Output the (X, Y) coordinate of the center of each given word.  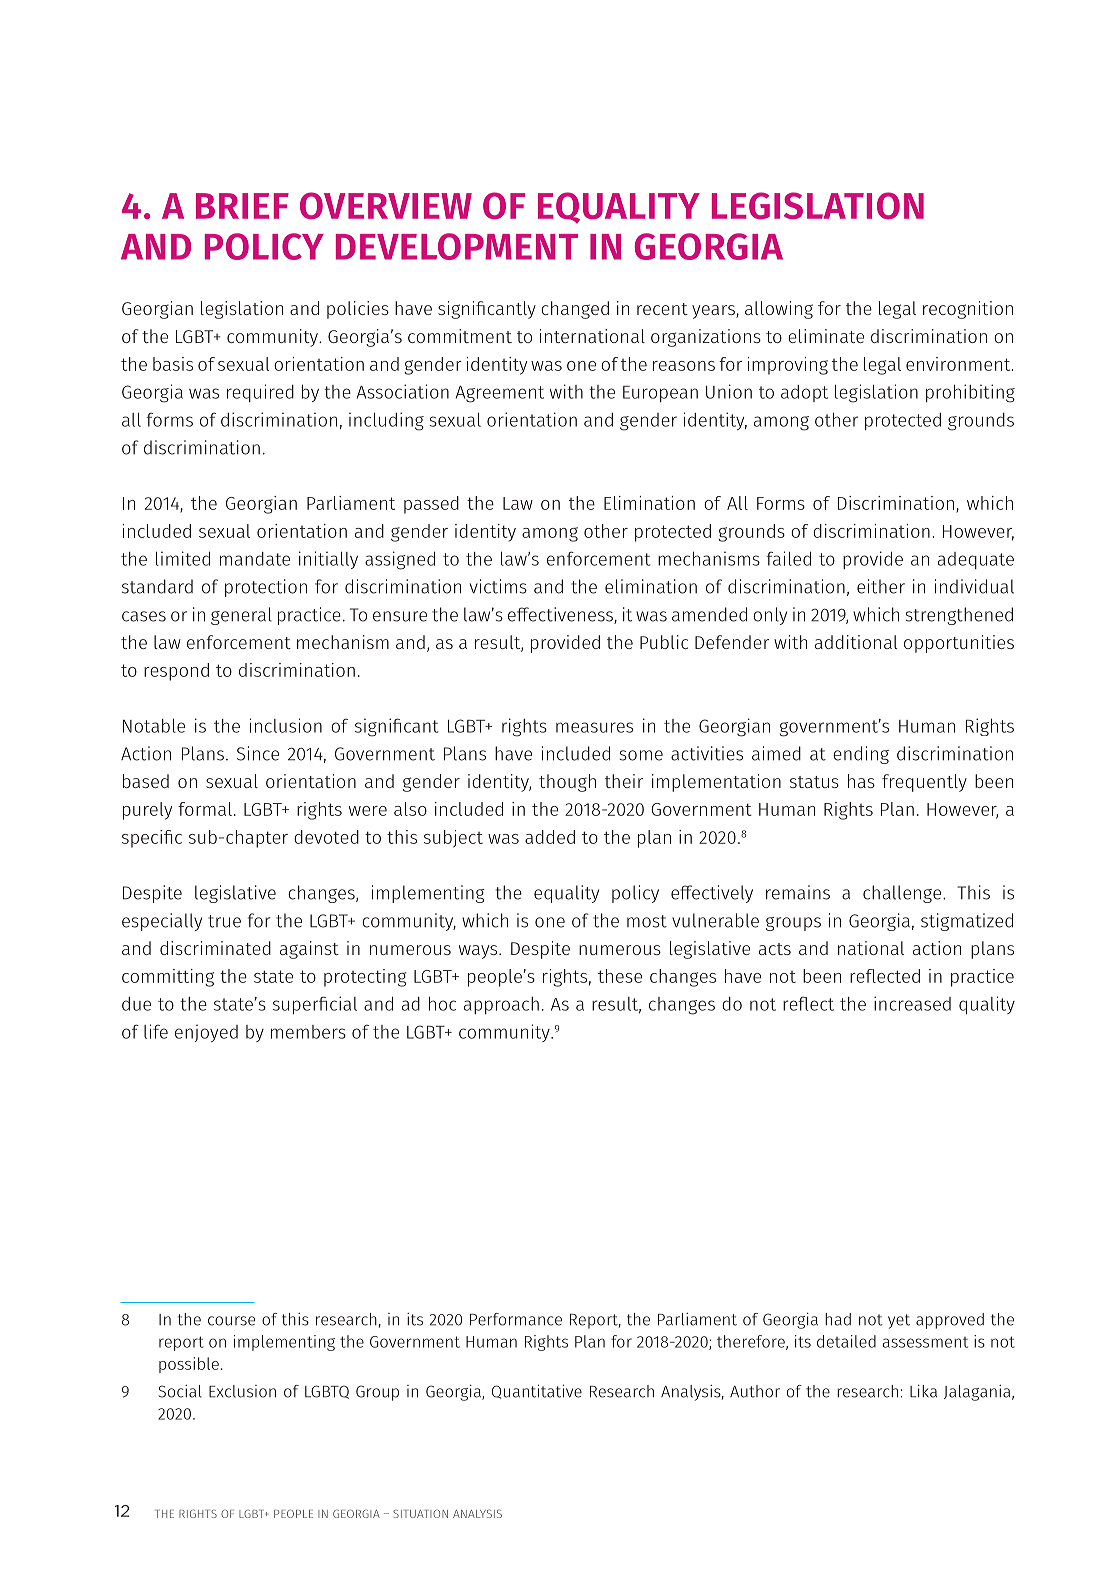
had (838, 1319)
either (881, 586)
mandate (255, 559)
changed (575, 310)
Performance (516, 1319)
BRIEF (242, 206)
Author (755, 1391)
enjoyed (206, 1033)
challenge (903, 894)
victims (498, 586)
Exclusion (242, 1391)
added (550, 837)
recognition (968, 310)
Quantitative (537, 1392)
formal (205, 809)
